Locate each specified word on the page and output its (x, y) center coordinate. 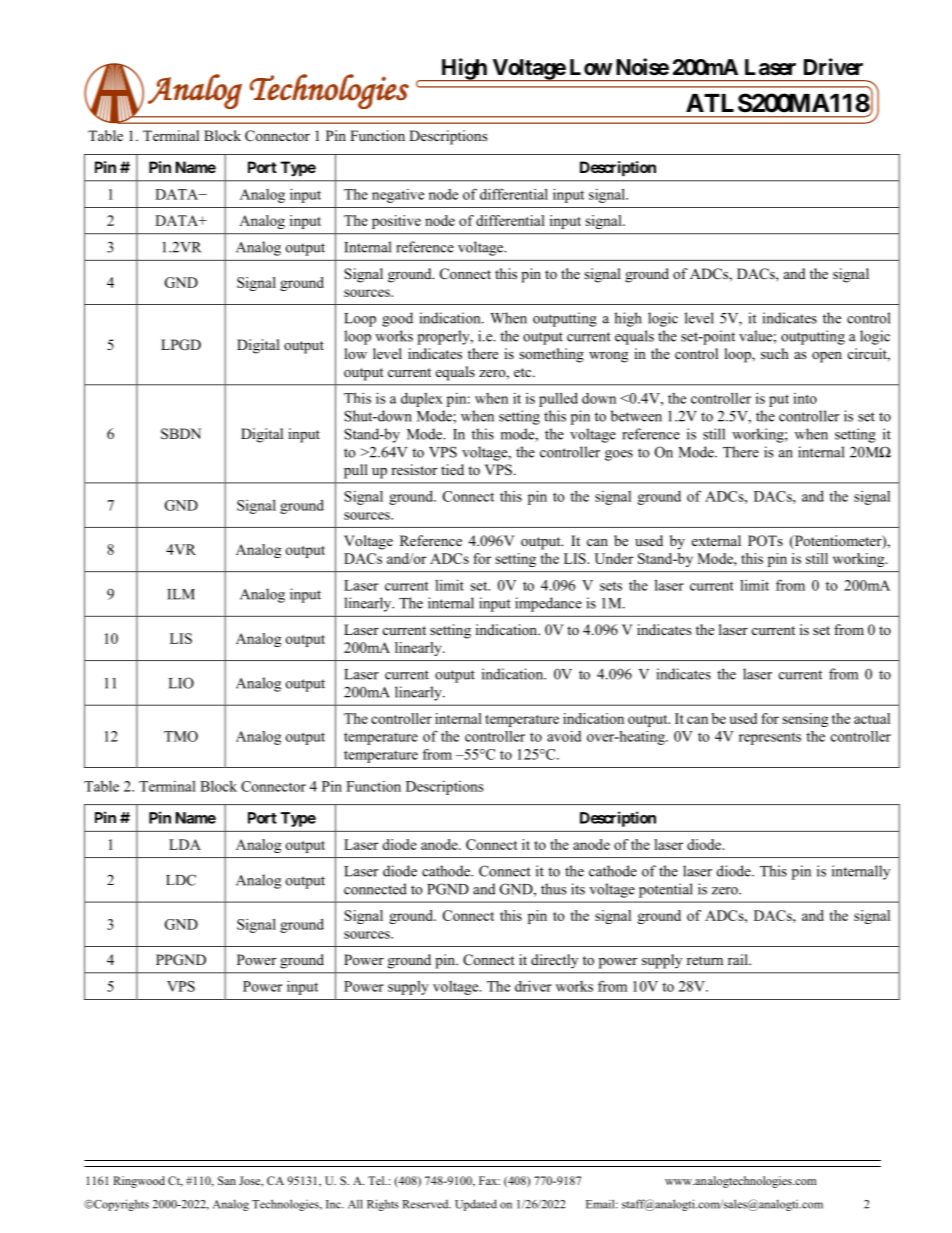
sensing (805, 720)
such (775, 353)
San (227, 1180)
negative (398, 196)
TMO (181, 736)
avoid (564, 736)
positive (396, 222)
